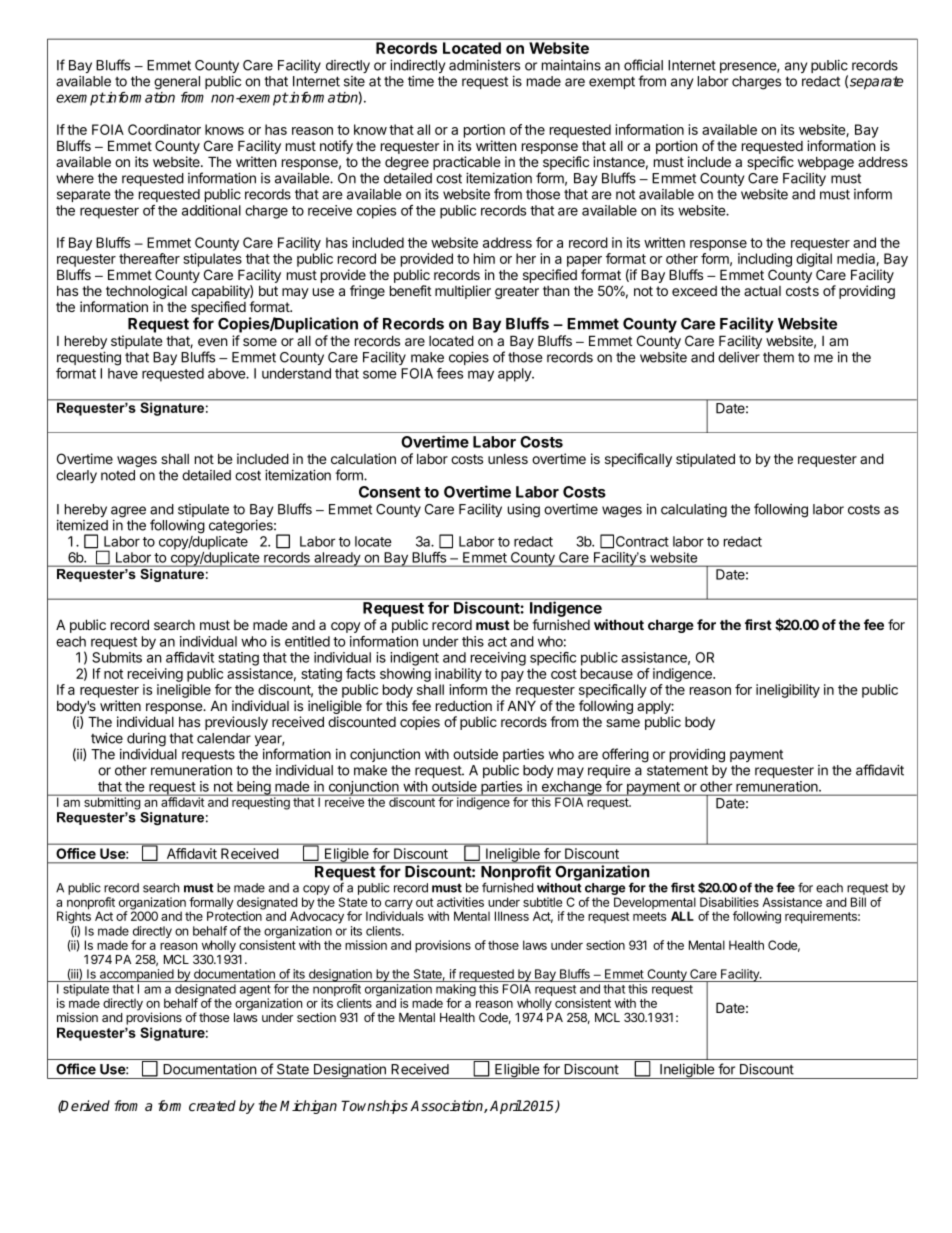  Describe the element at coordinates (460, 902) in the page. I see `activities` at that location.
